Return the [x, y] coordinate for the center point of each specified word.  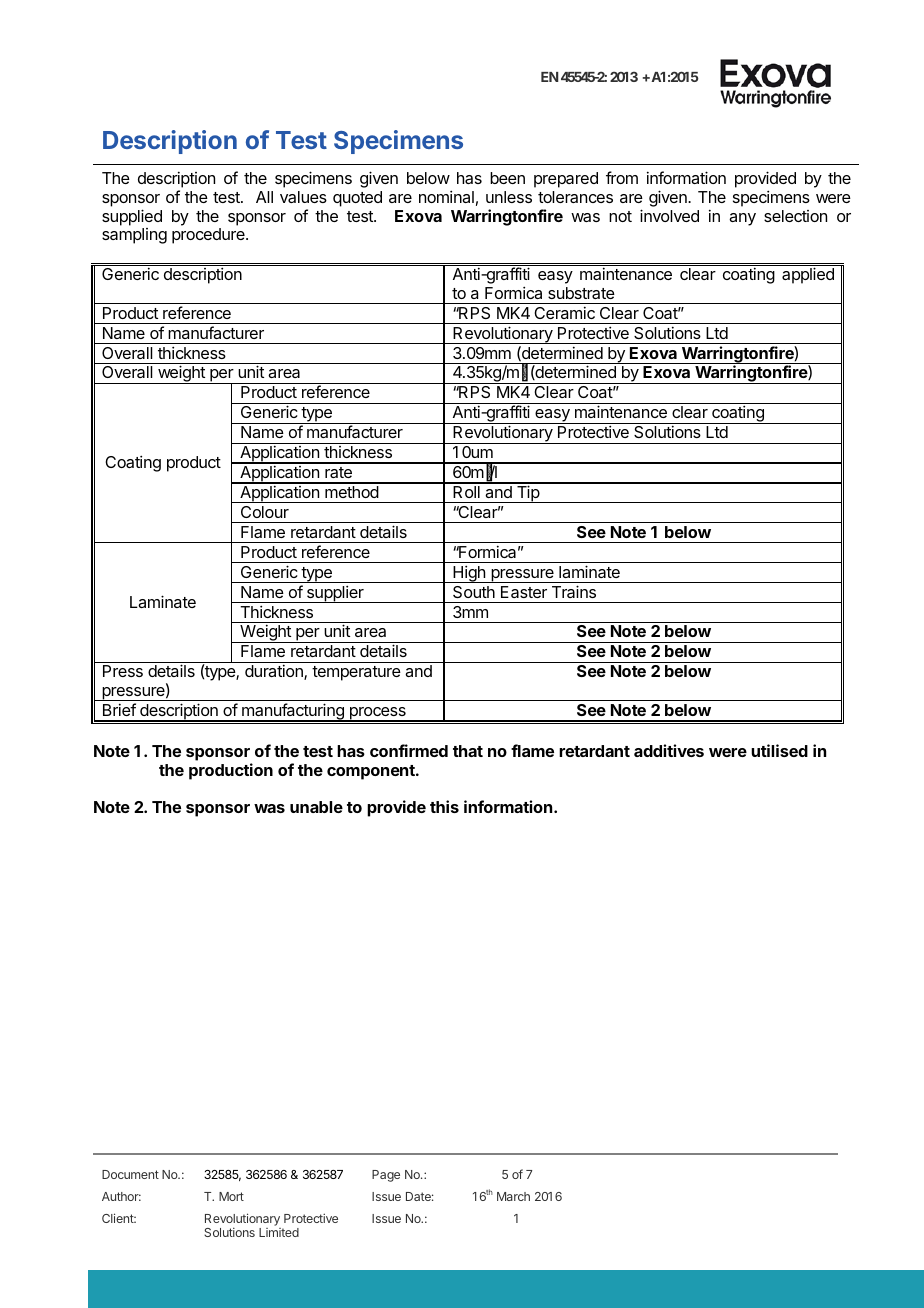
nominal [446, 196]
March [513, 1196]
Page [386, 1176]
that [468, 751]
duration [275, 672]
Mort [231, 1196]
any [742, 219]
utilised [779, 750]
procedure [209, 236]
